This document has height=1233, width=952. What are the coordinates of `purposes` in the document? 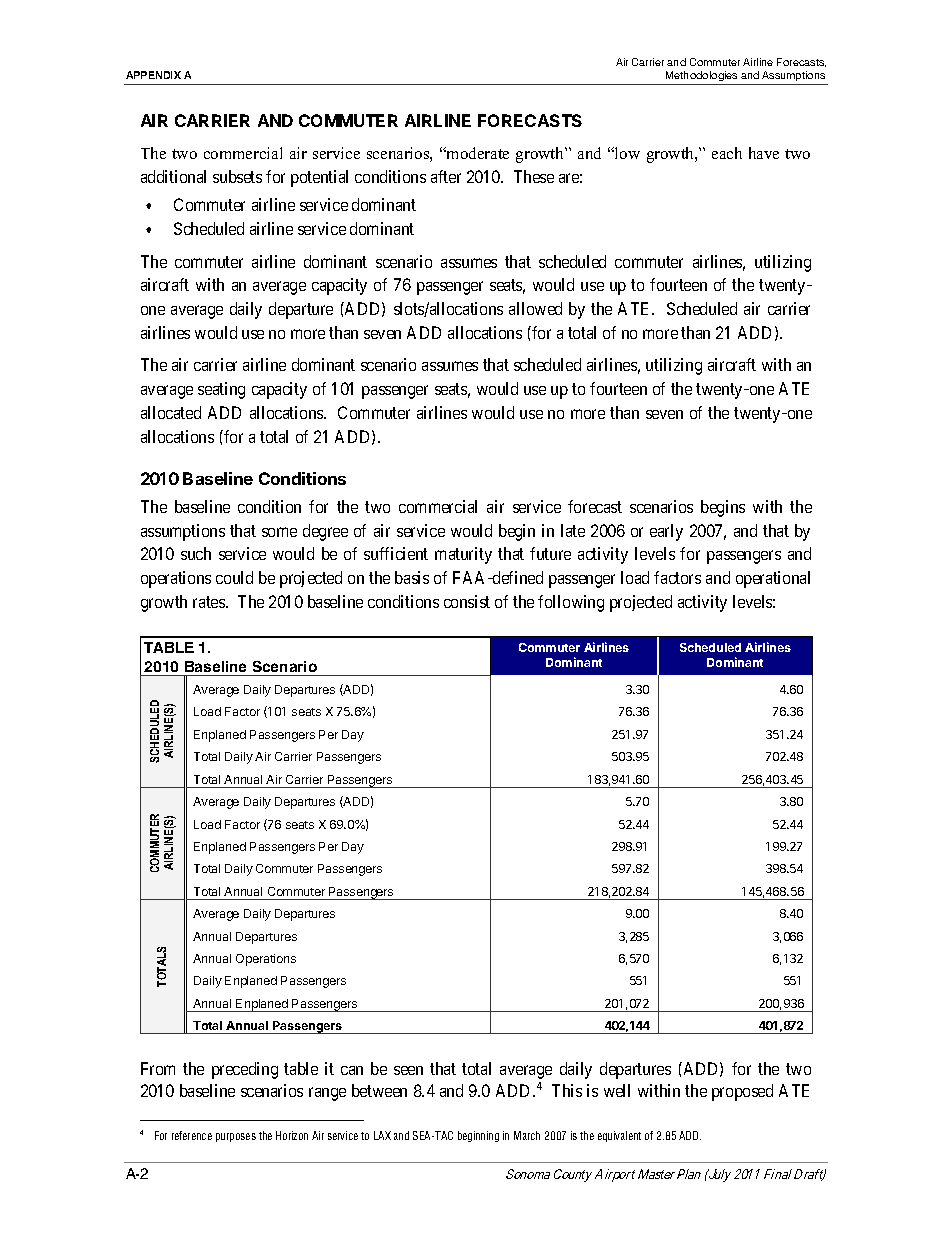 It's located at (236, 1137).
